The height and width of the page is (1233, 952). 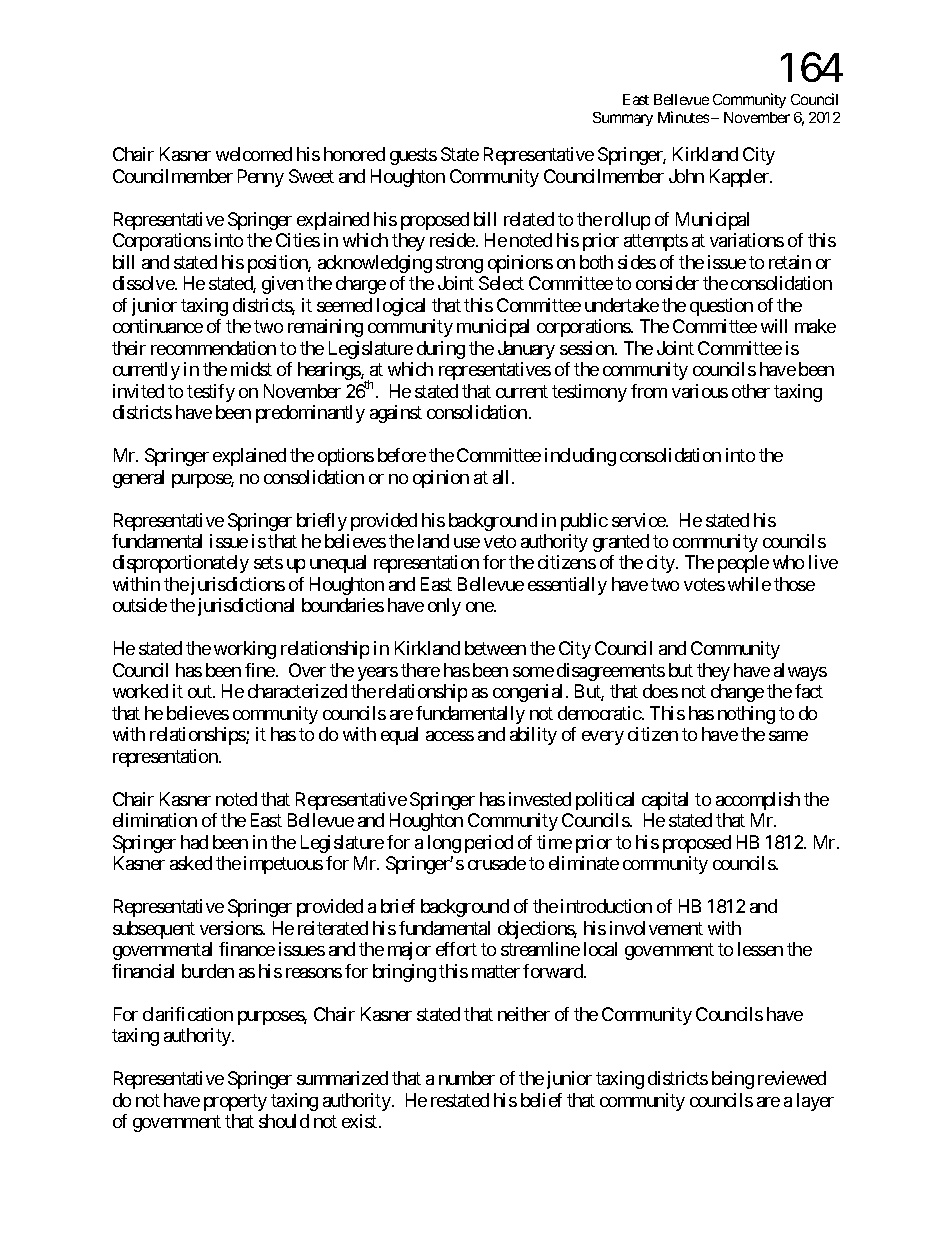 I want to click on John, so click(x=686, y=176).
